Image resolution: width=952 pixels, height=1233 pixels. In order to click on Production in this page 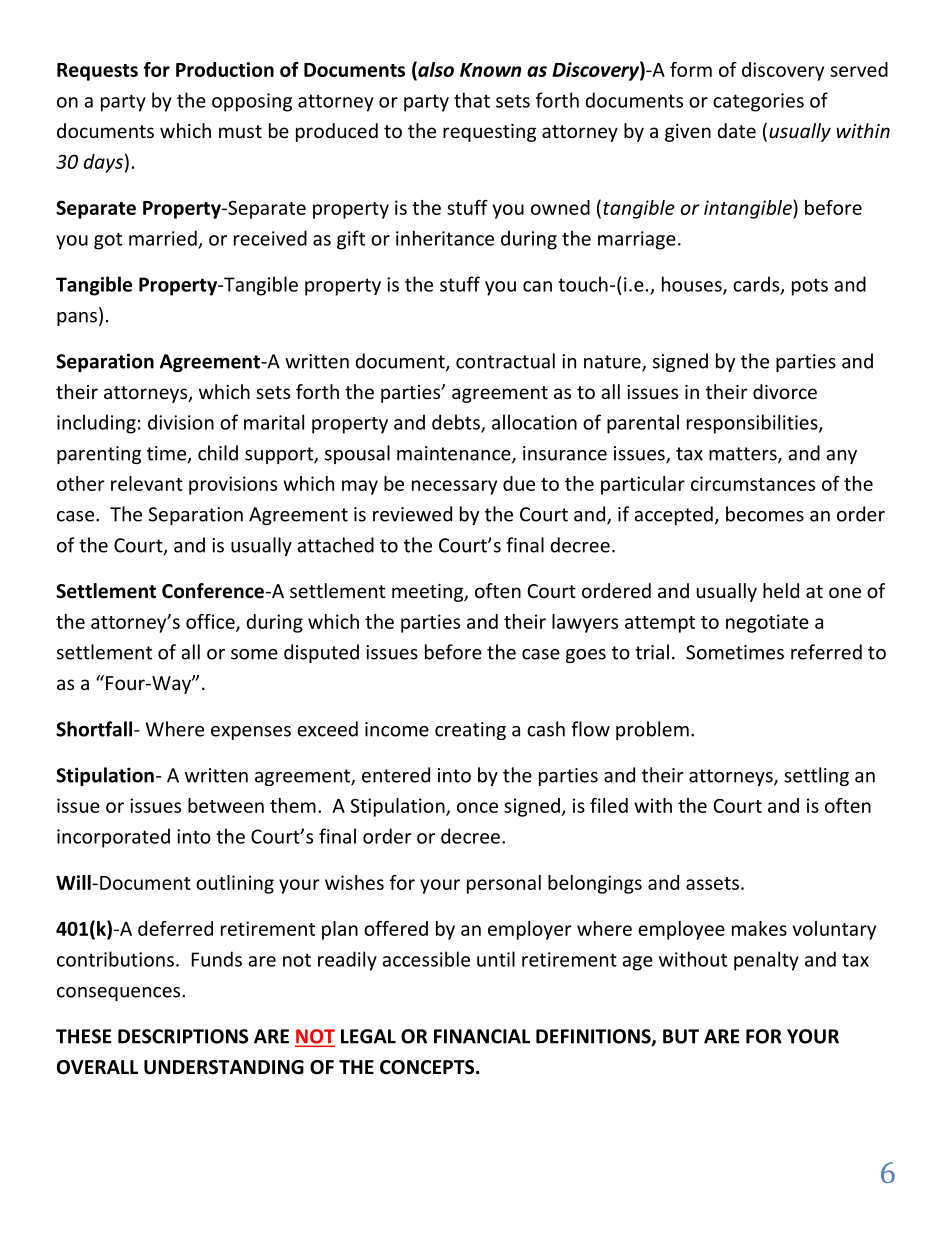, I will do `click(225, 69)`.
